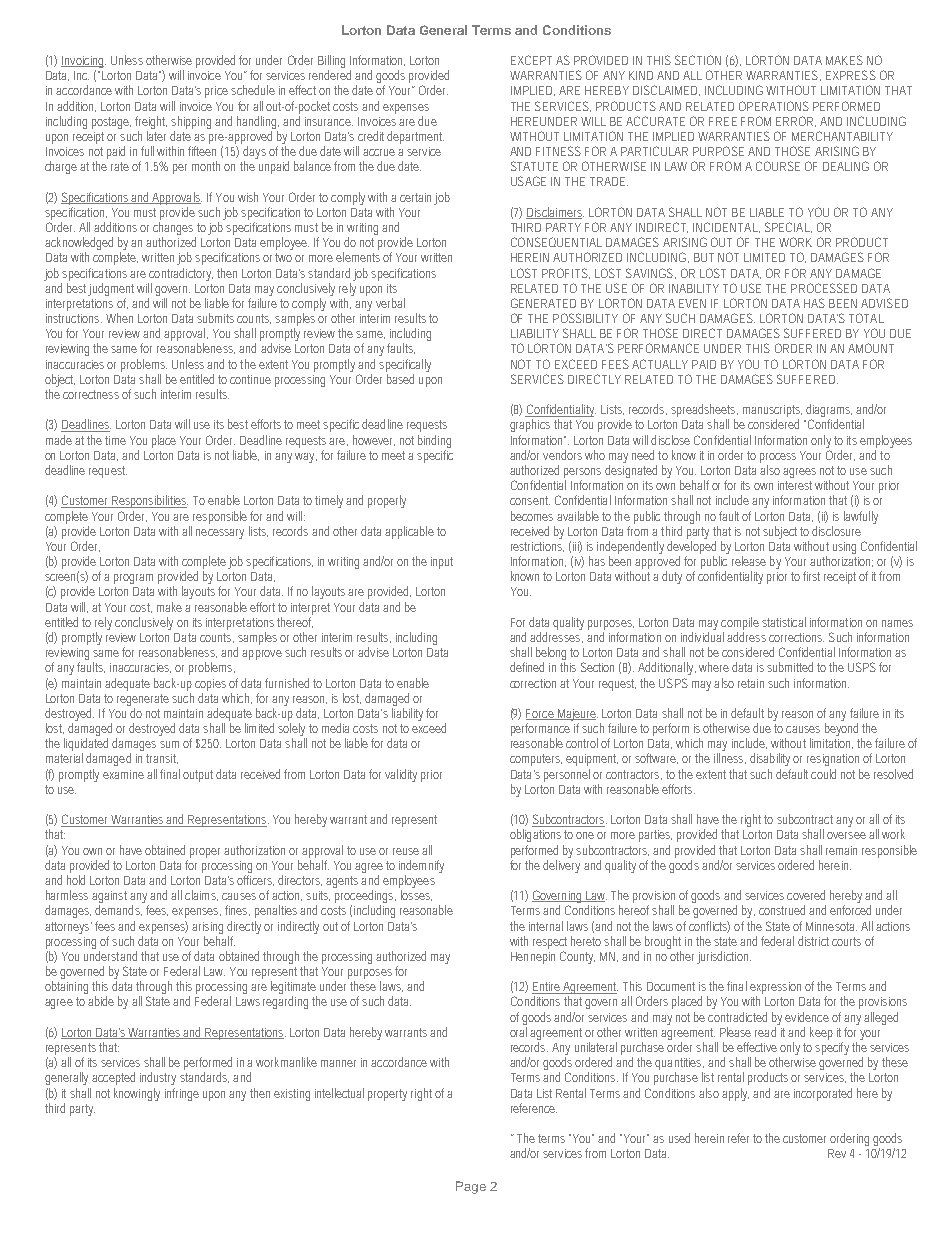 The width and height of the screenshot is (952, 1233). What do you see at coordinates (774, 106) in the screenshot?
I see `OPERATIONS` at bounding box center [774, 106].
